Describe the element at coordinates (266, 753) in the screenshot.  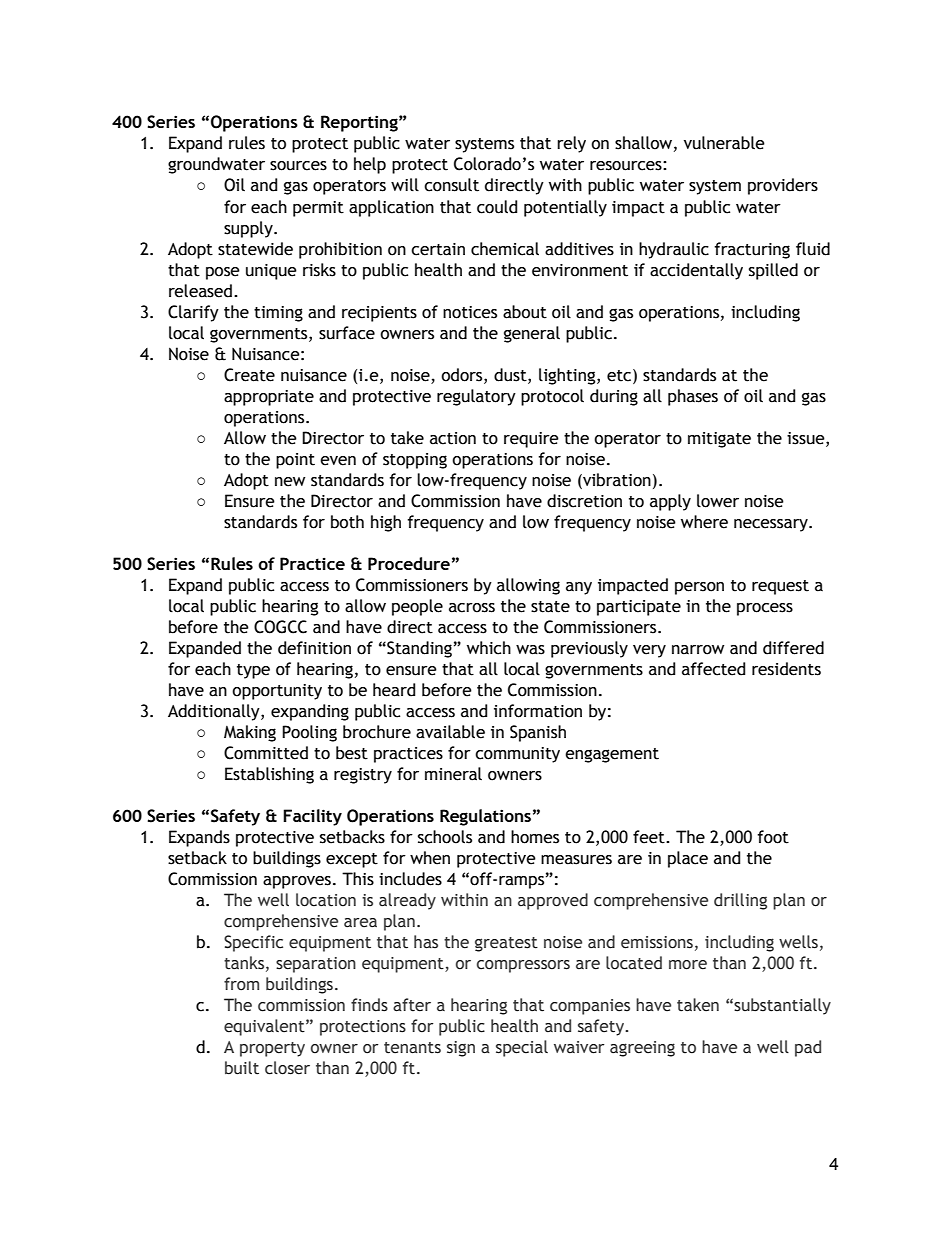
I see `Committed` at that location.
